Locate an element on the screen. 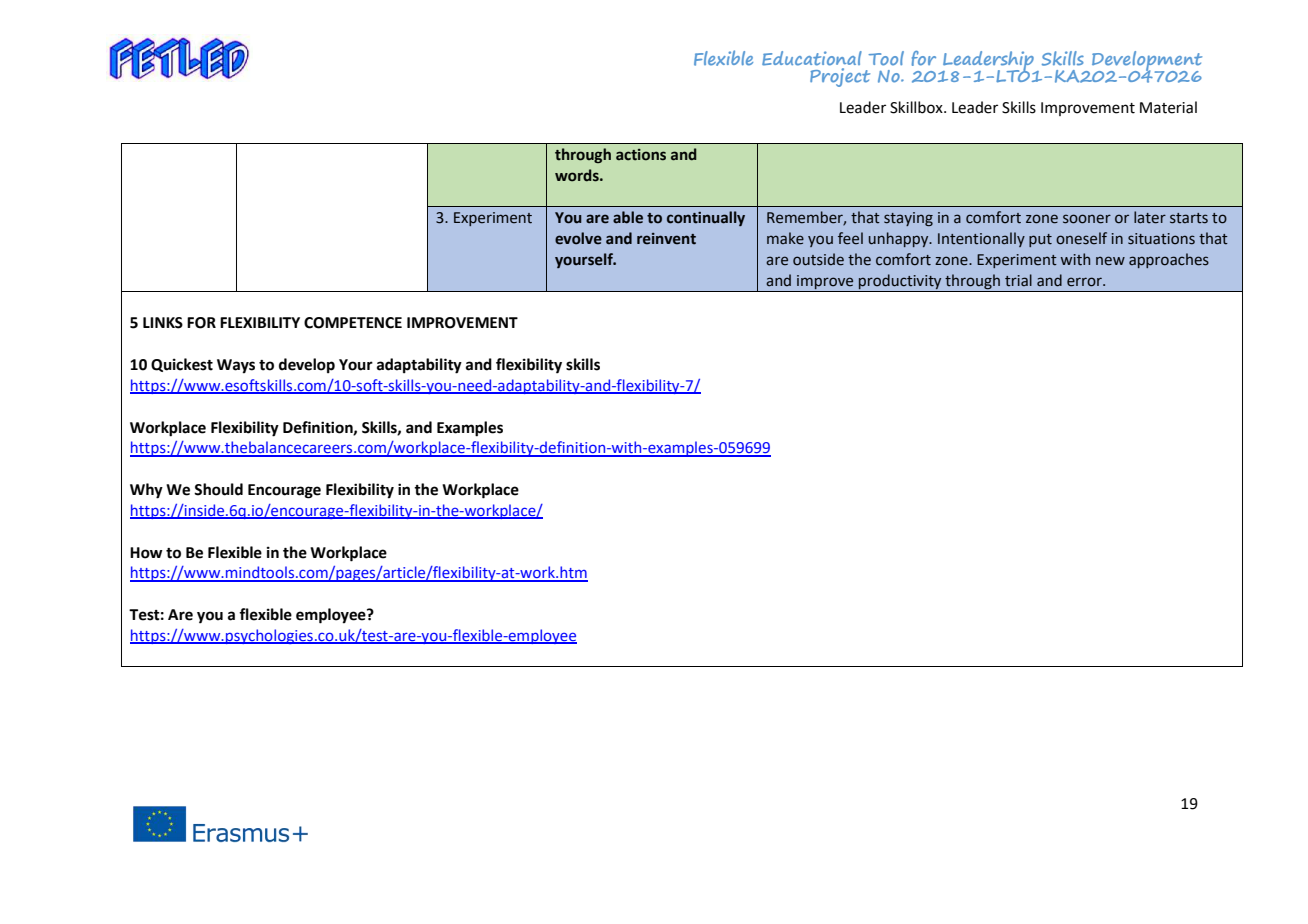 The height and width of the screenshot is (924, 1308). How is located at coordinates (146, 553).
